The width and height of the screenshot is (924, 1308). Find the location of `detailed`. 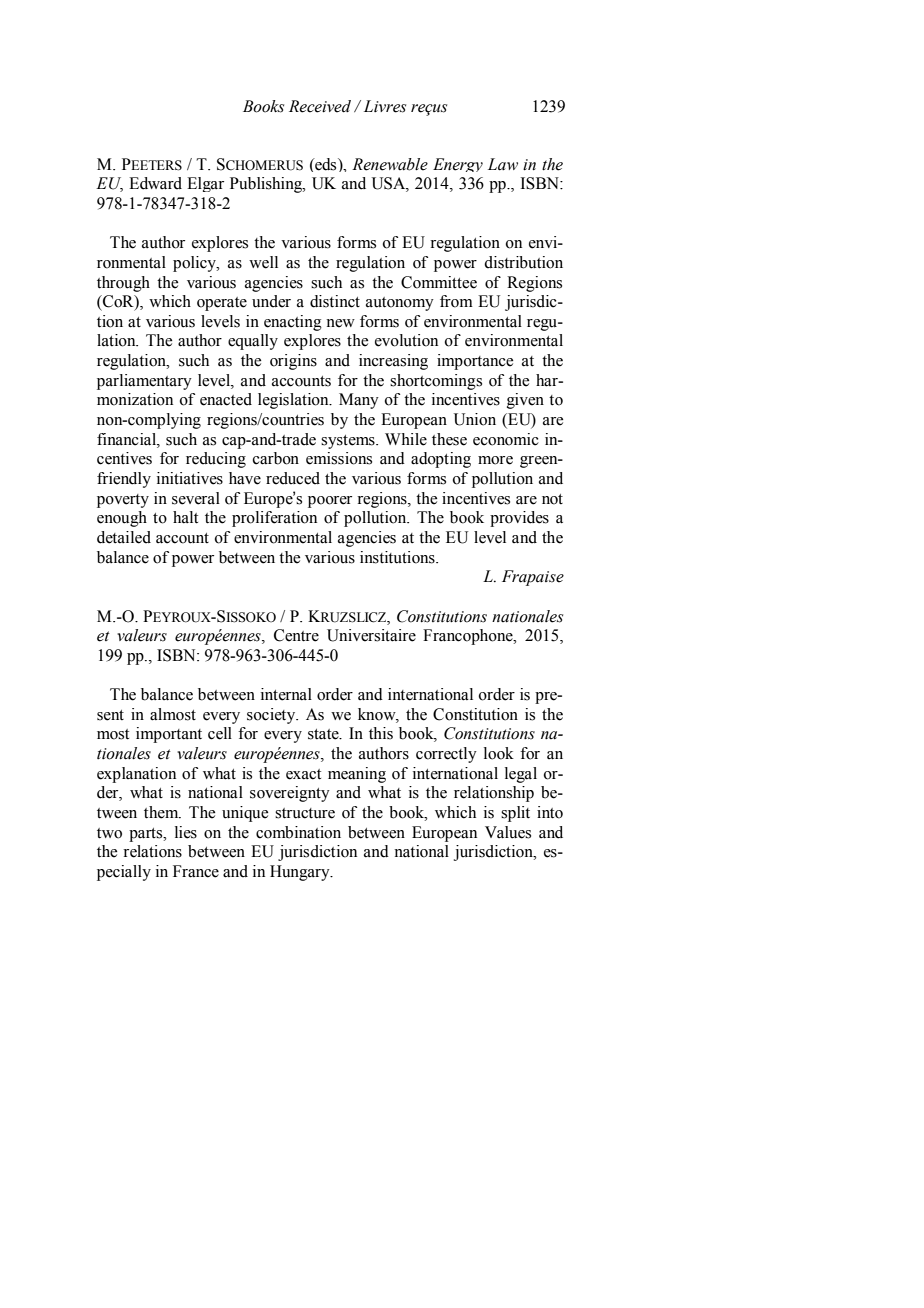

detailed is located at coordinates (124, 537).
